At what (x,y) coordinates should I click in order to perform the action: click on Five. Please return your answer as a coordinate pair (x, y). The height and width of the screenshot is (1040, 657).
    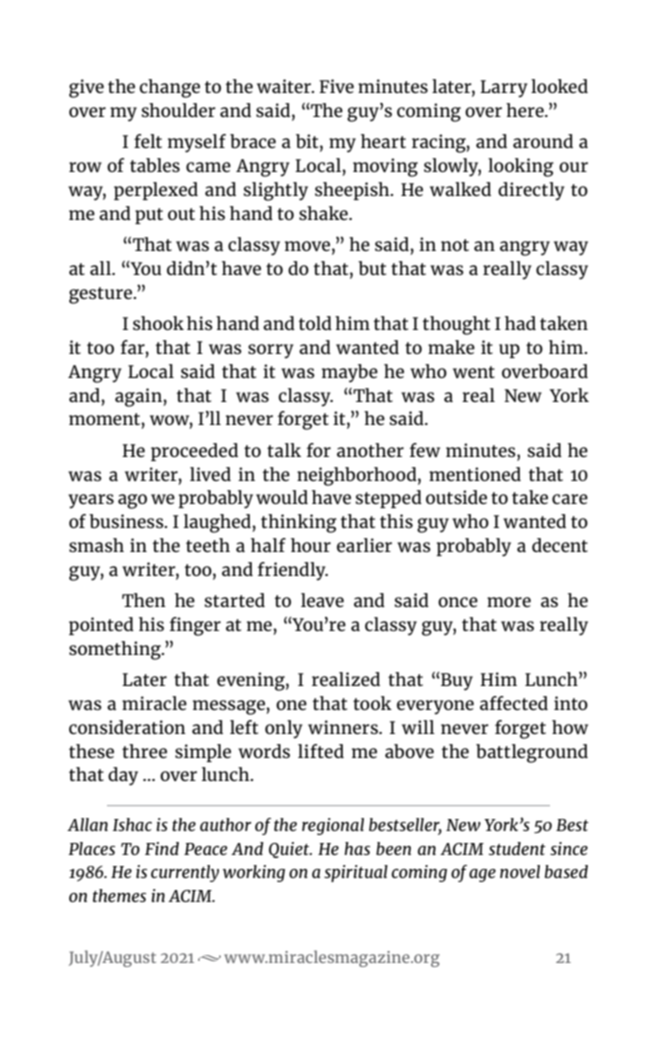
    Looking at the image, I should click on (336, 86).
